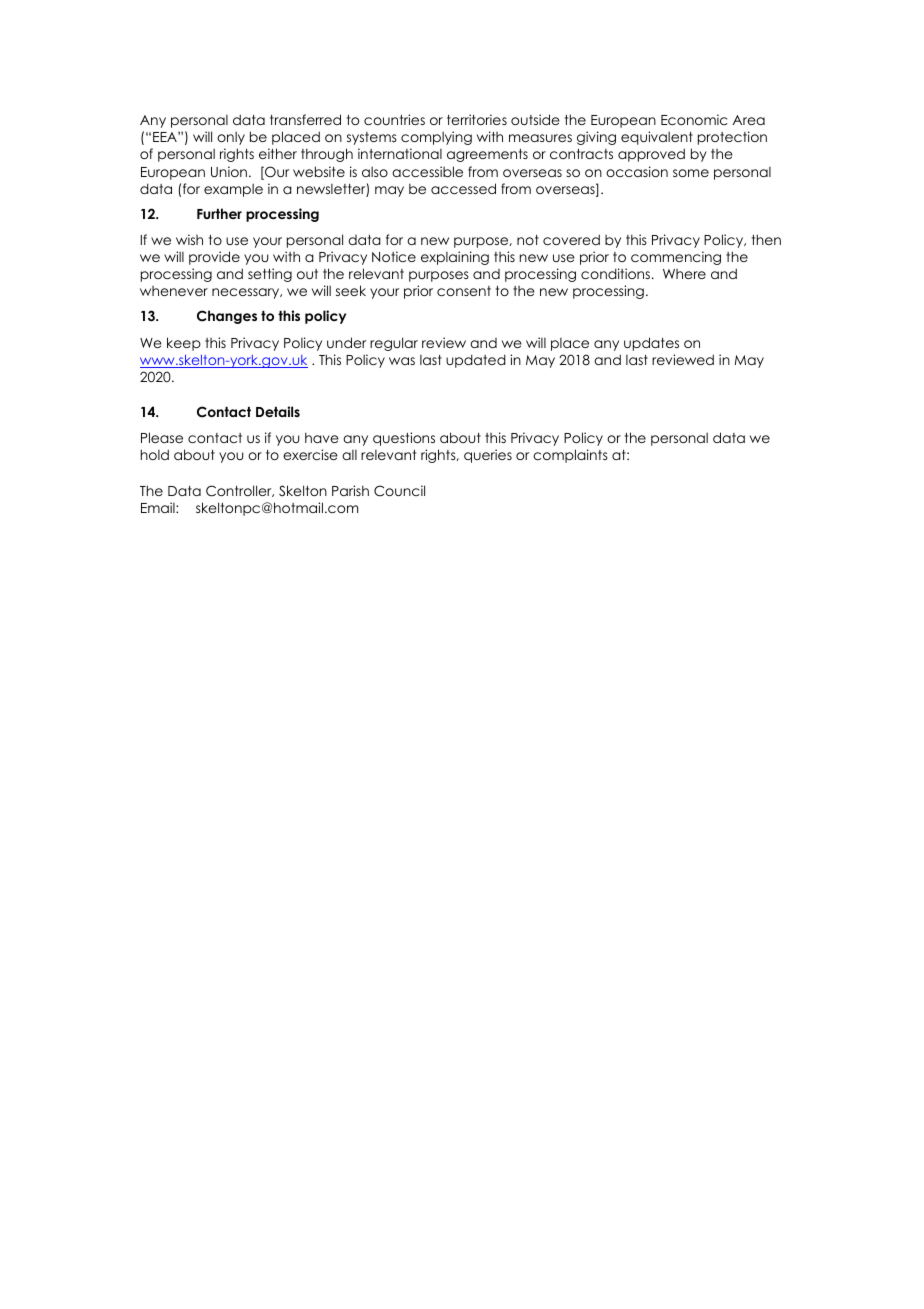  What do you see at coordinates (184, 344) in the screenshot?
I see `keep` at bounding box center [184, 344].
